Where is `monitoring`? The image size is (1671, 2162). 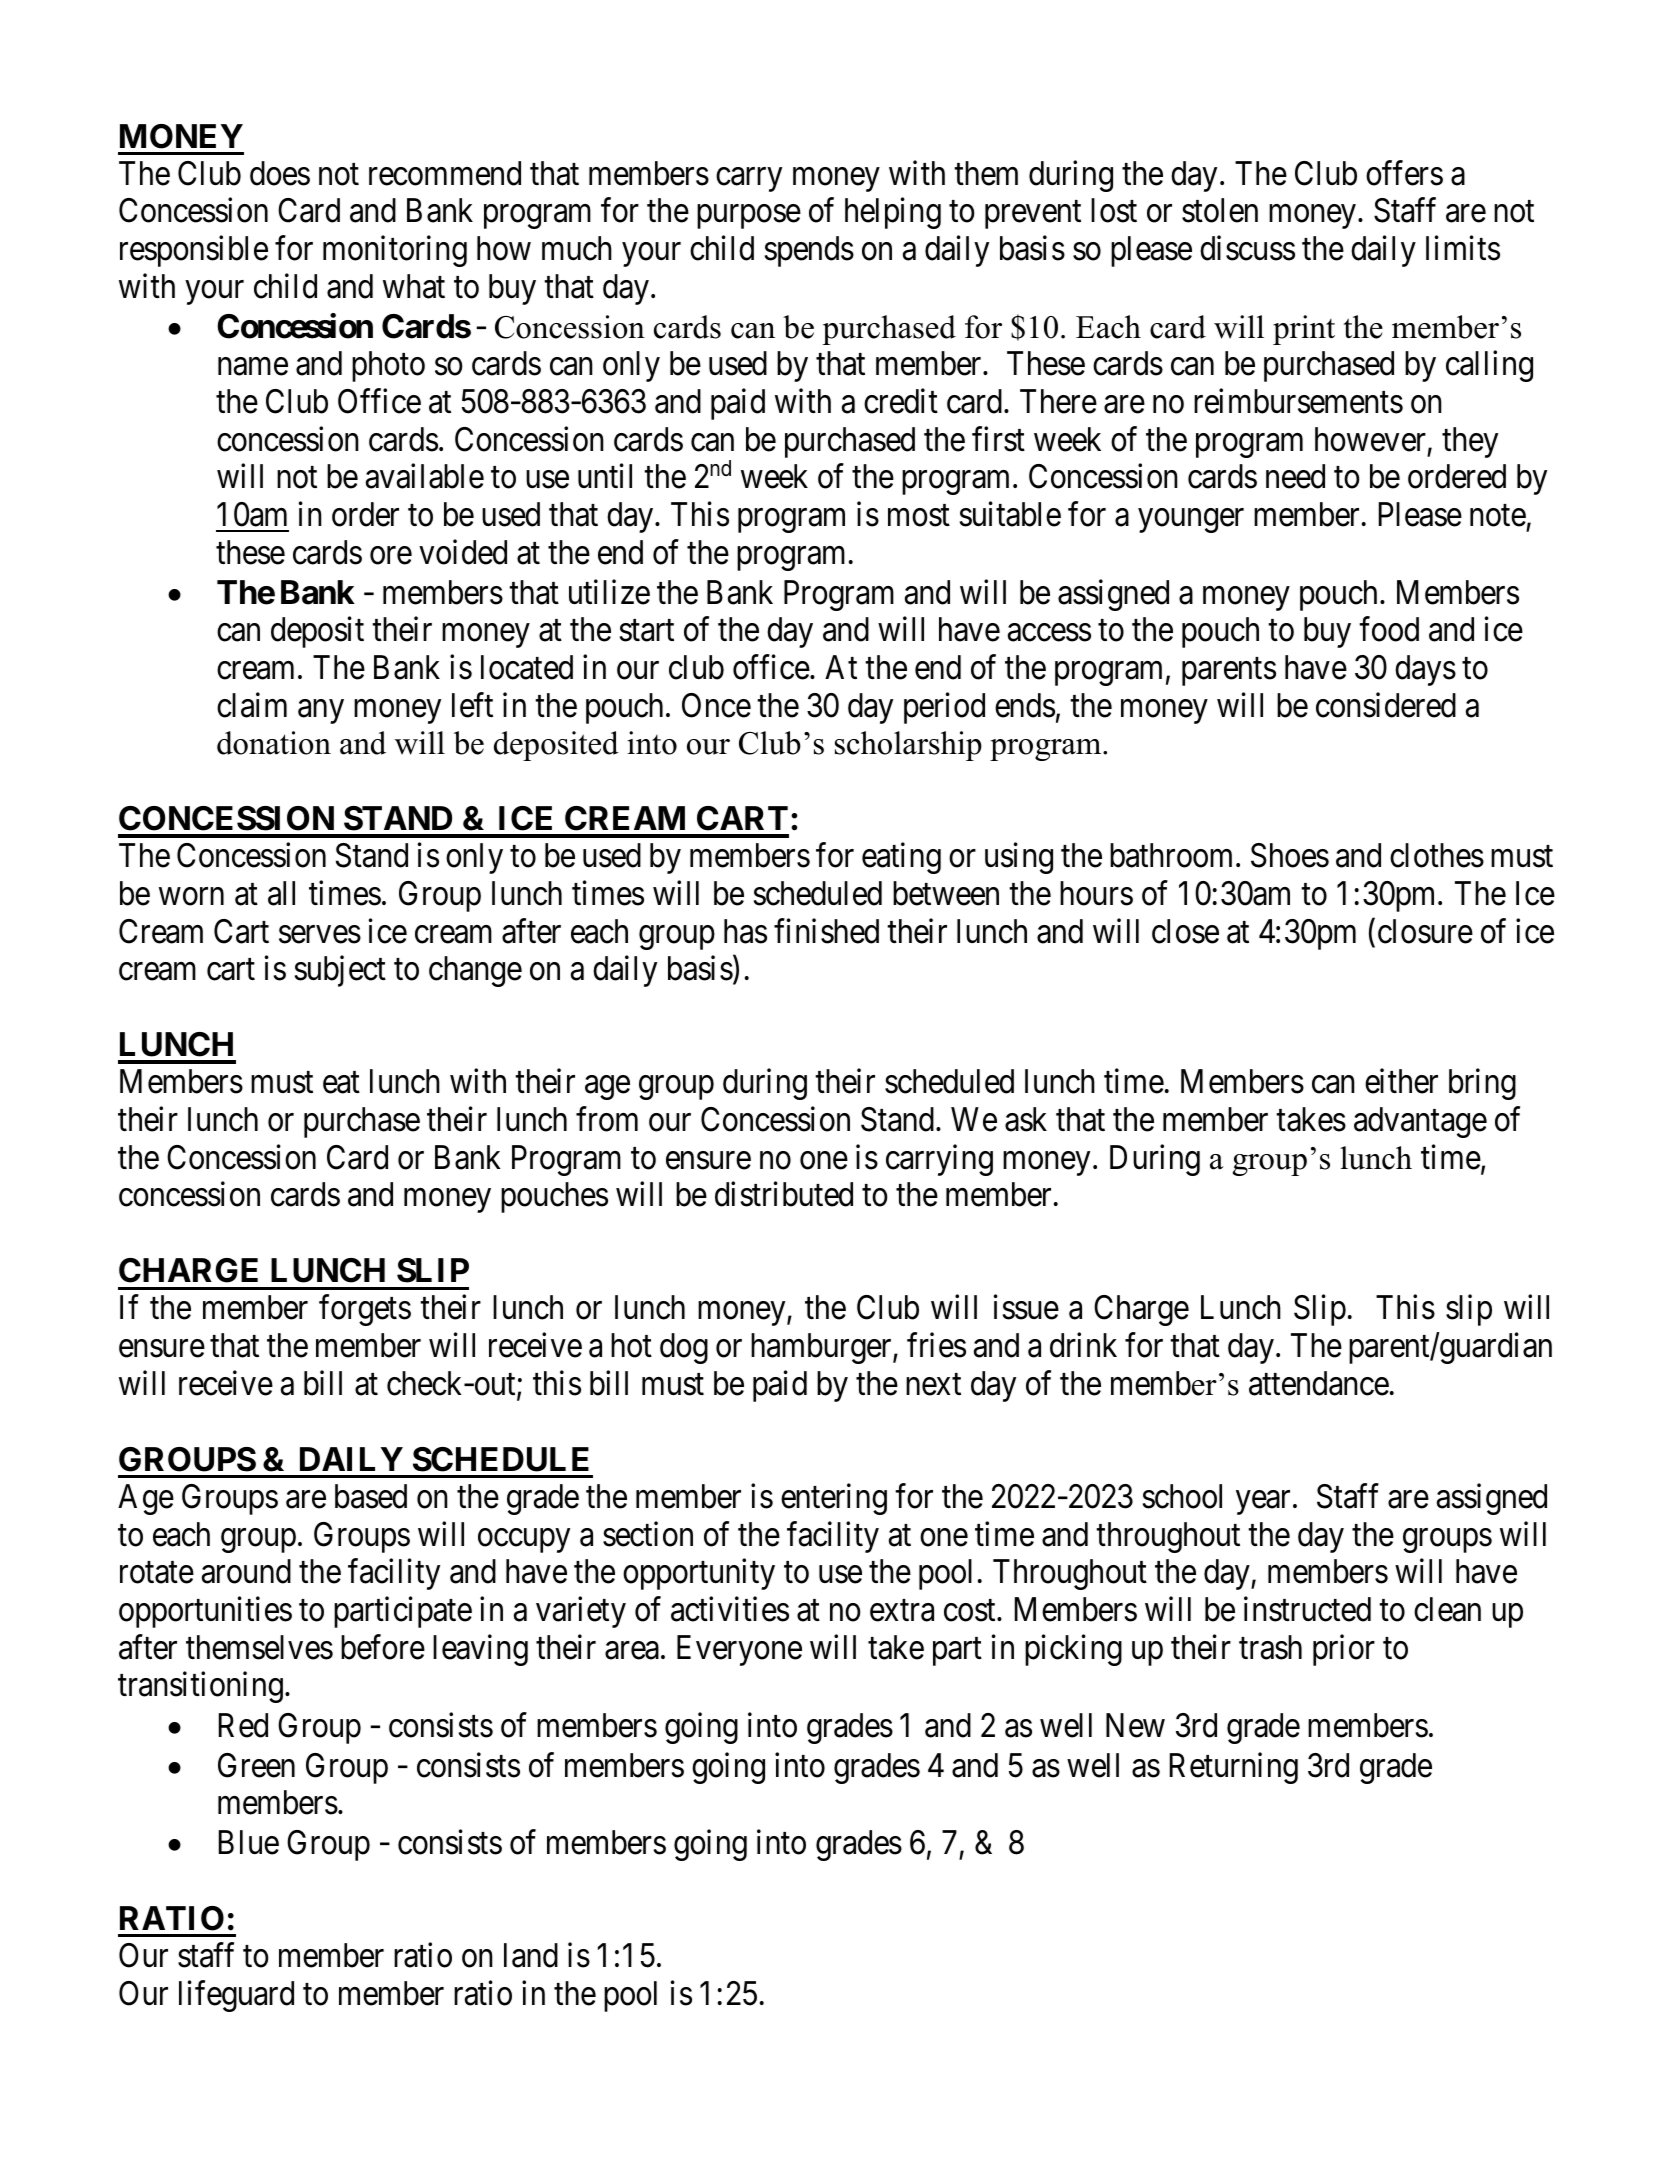
monitoring is located at coordinates (395, 251).
